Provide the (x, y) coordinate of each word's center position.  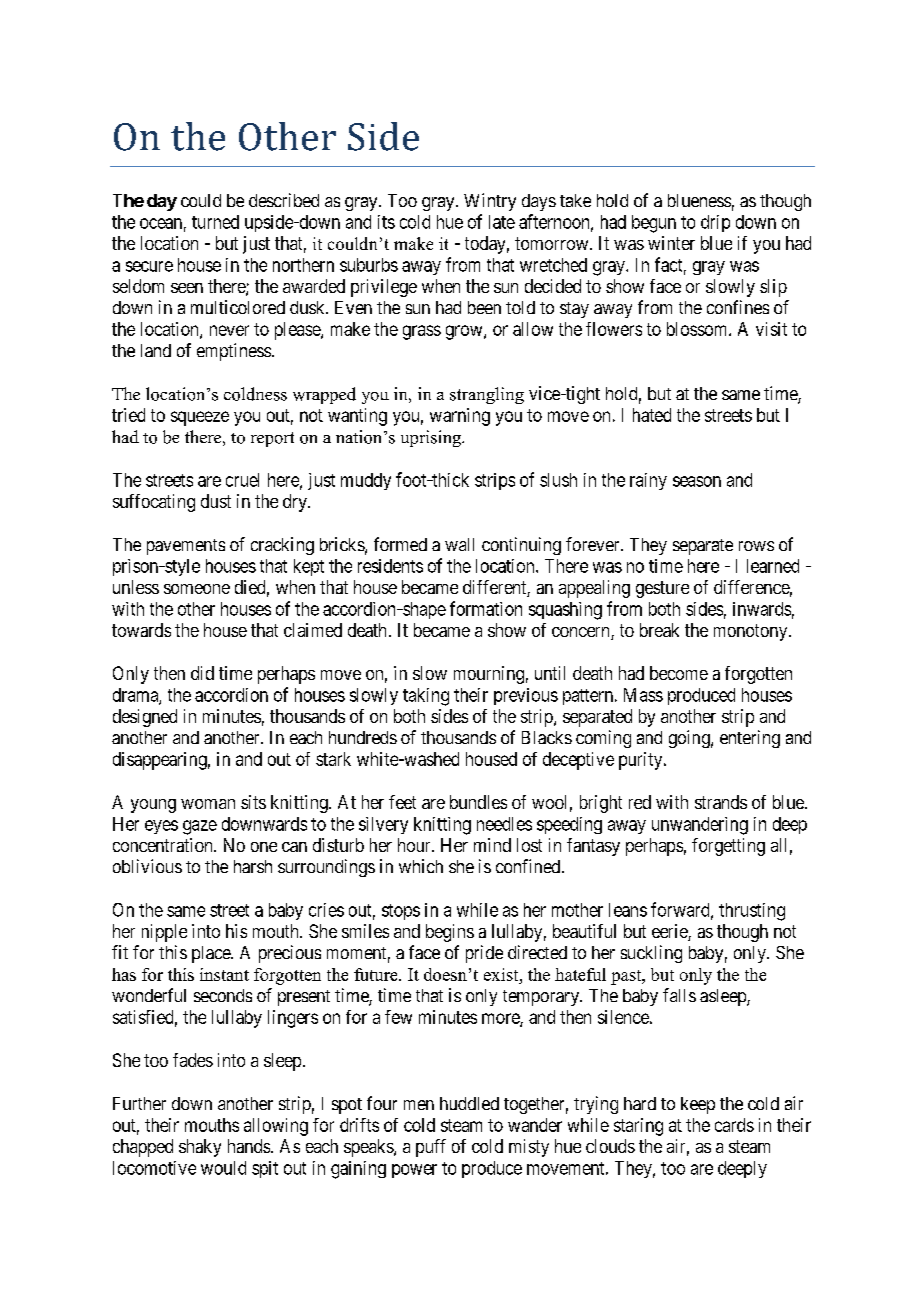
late (502, 222)
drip (715, 223)
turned (215, 222)
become (679, 673)
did (202, 673)
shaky (200, 1148)
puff (431, 1148)
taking (426, 697)
